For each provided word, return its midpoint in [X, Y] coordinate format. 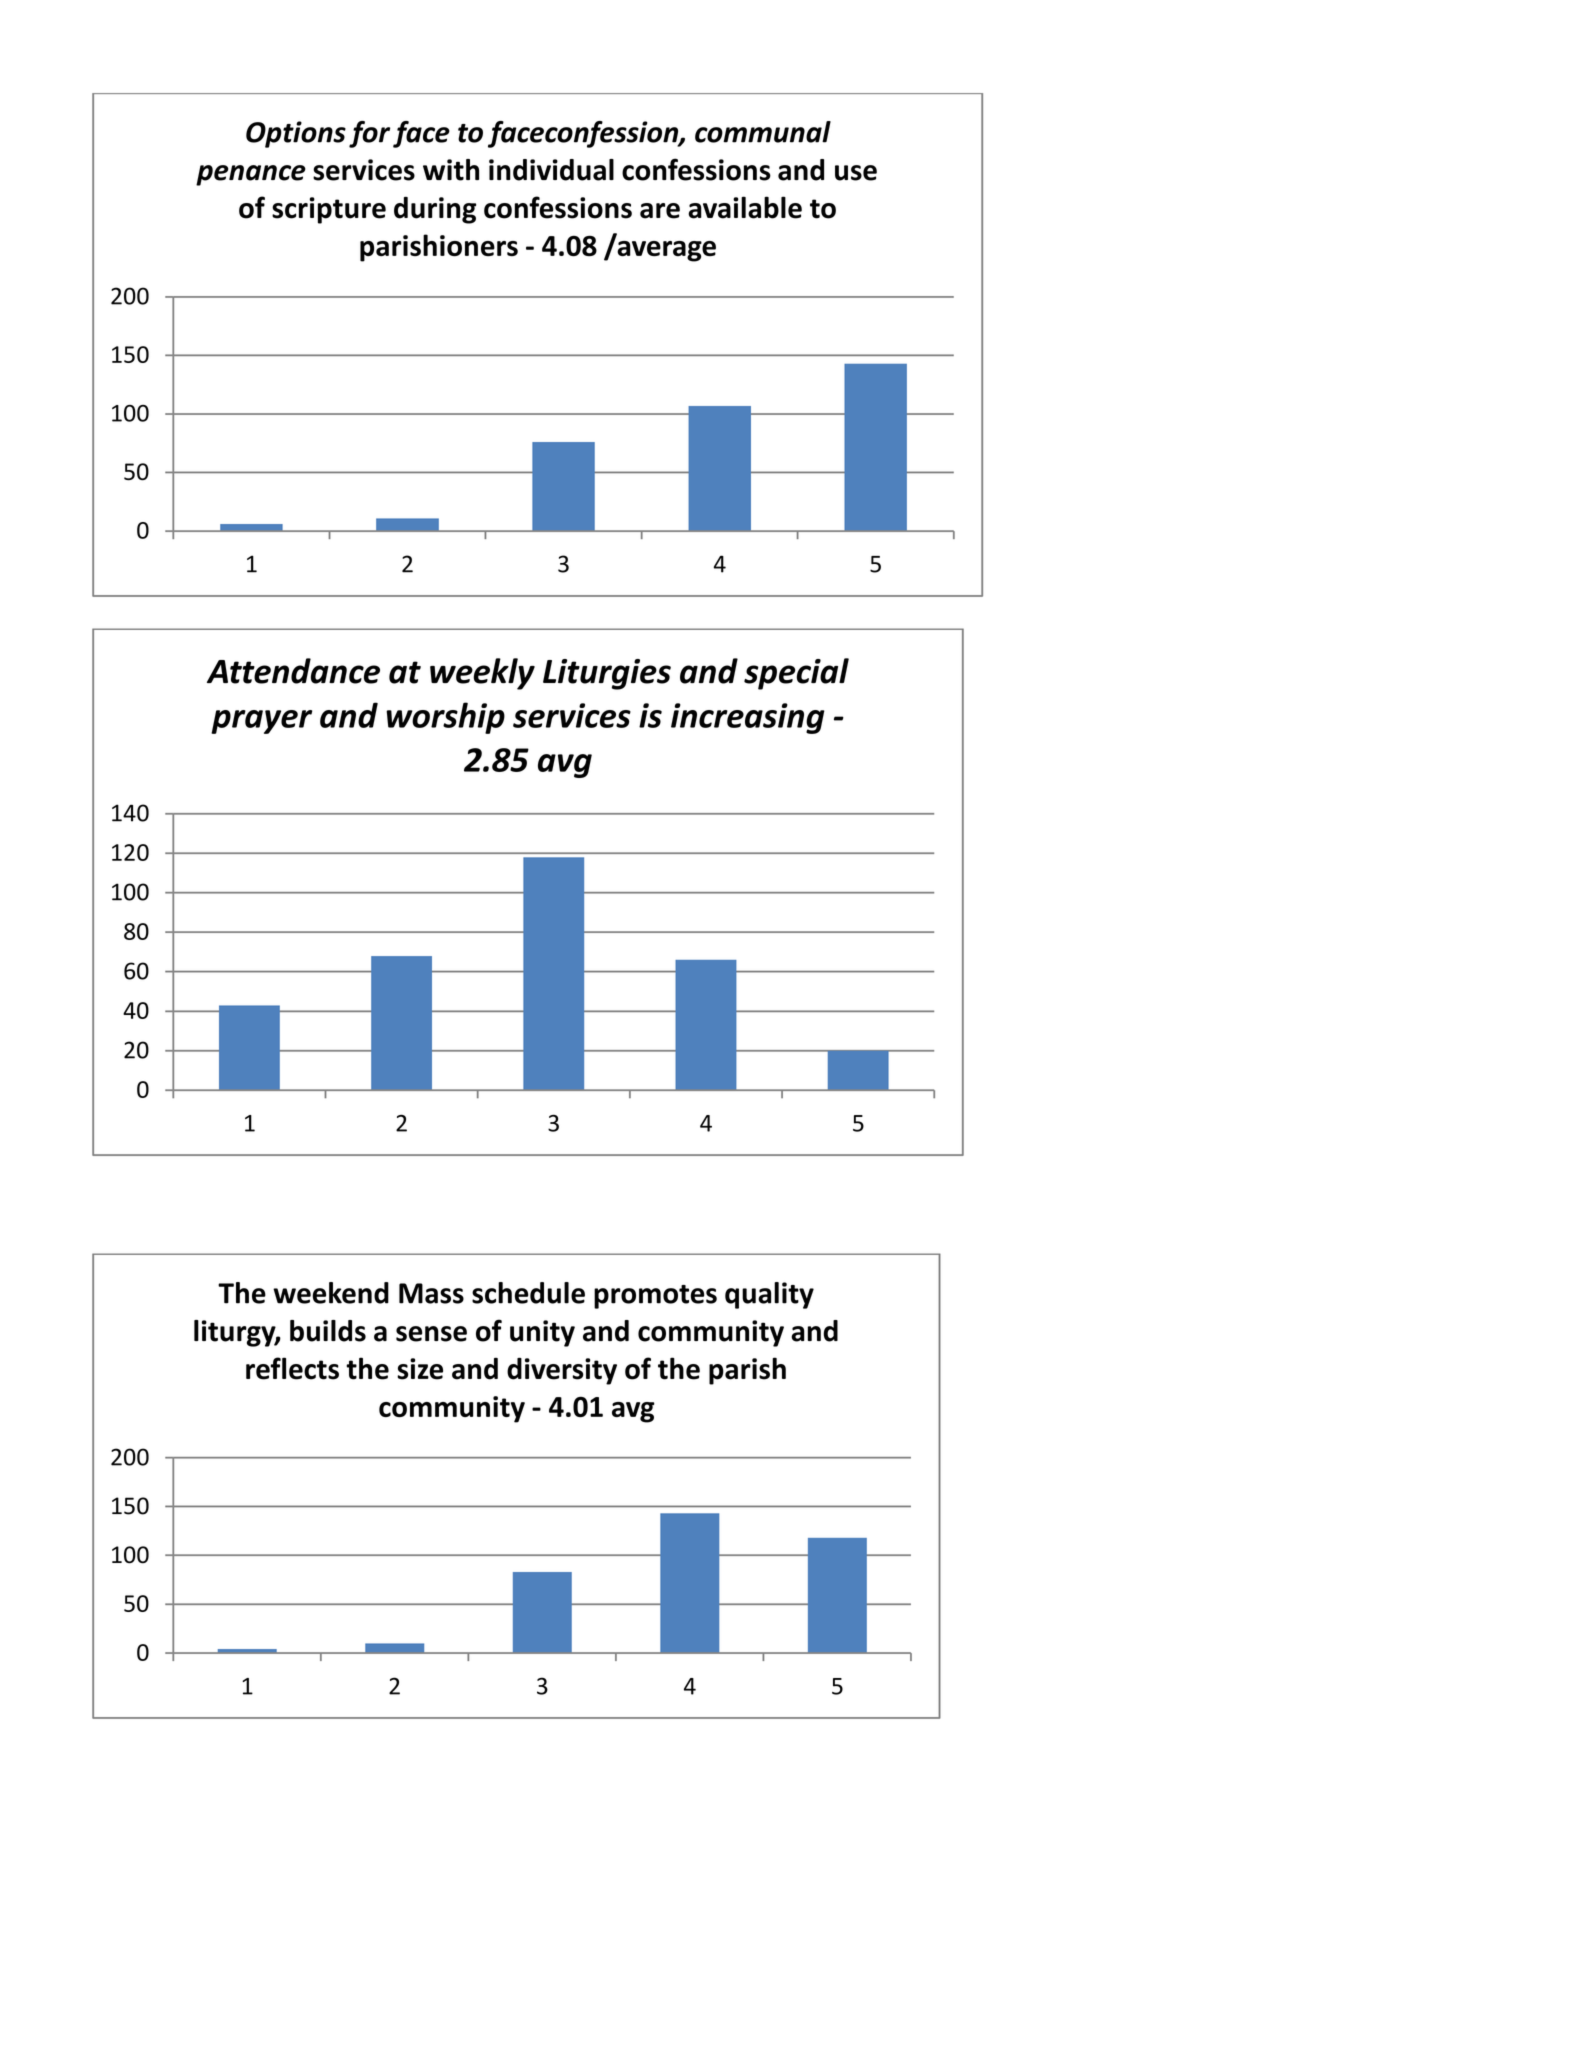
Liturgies [607, 674]
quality [769, 1295]
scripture [329, 210]
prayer [261, 722]
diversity [562, 1371]
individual [551, 170]
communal [763, 132]
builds [328, 1331]
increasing [748, 718]
